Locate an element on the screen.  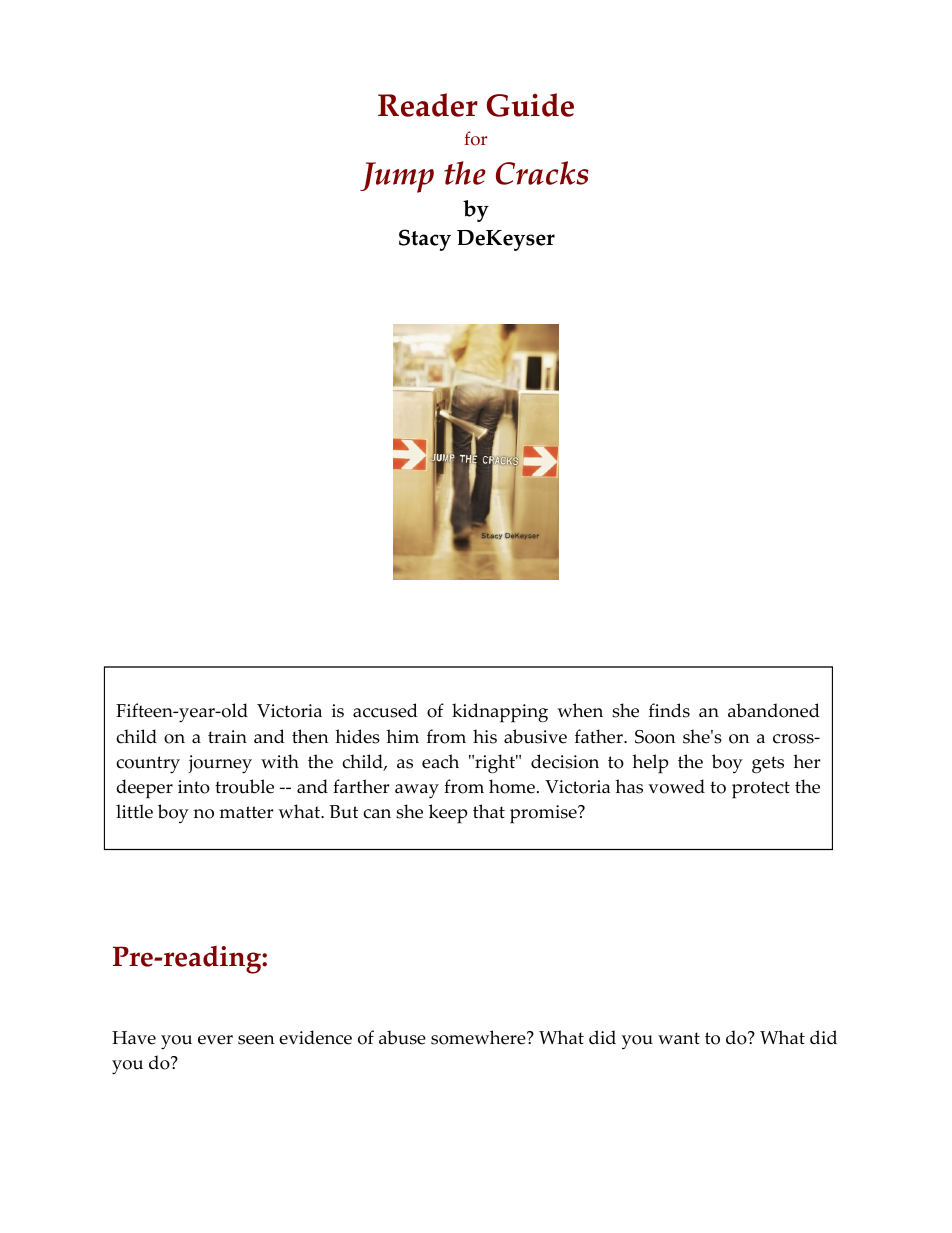
Jump is located at coordinates (397, 177).
